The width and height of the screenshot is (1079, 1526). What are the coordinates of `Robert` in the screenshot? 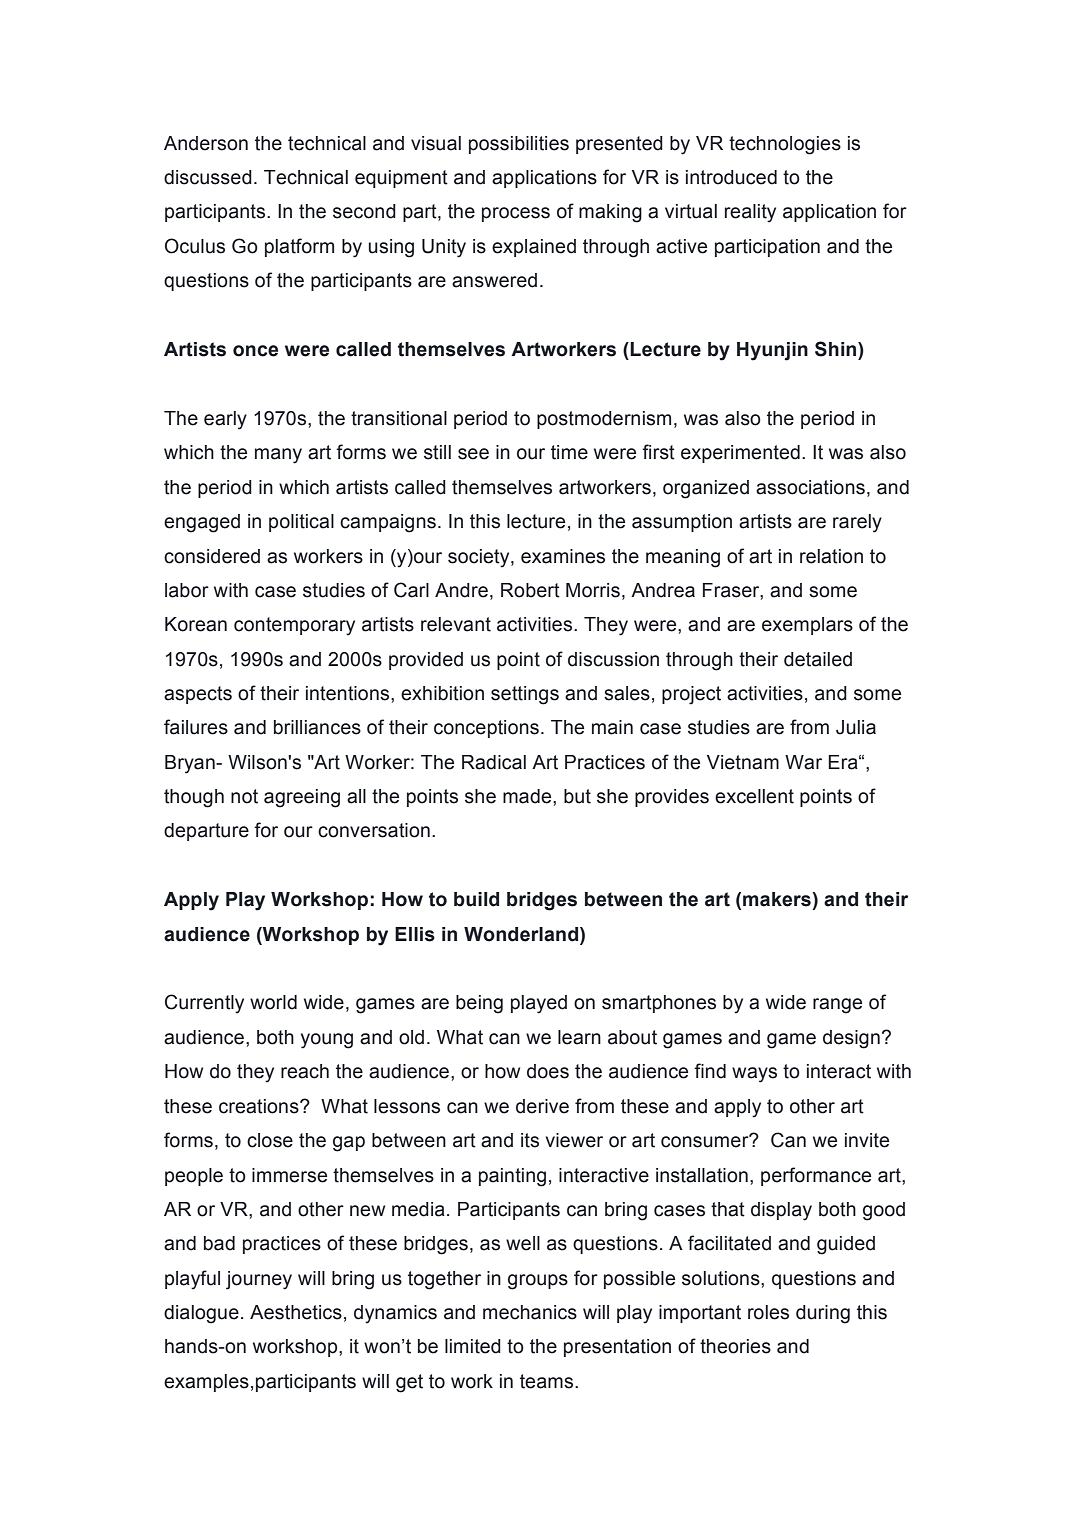 It's located at (530, 590).
